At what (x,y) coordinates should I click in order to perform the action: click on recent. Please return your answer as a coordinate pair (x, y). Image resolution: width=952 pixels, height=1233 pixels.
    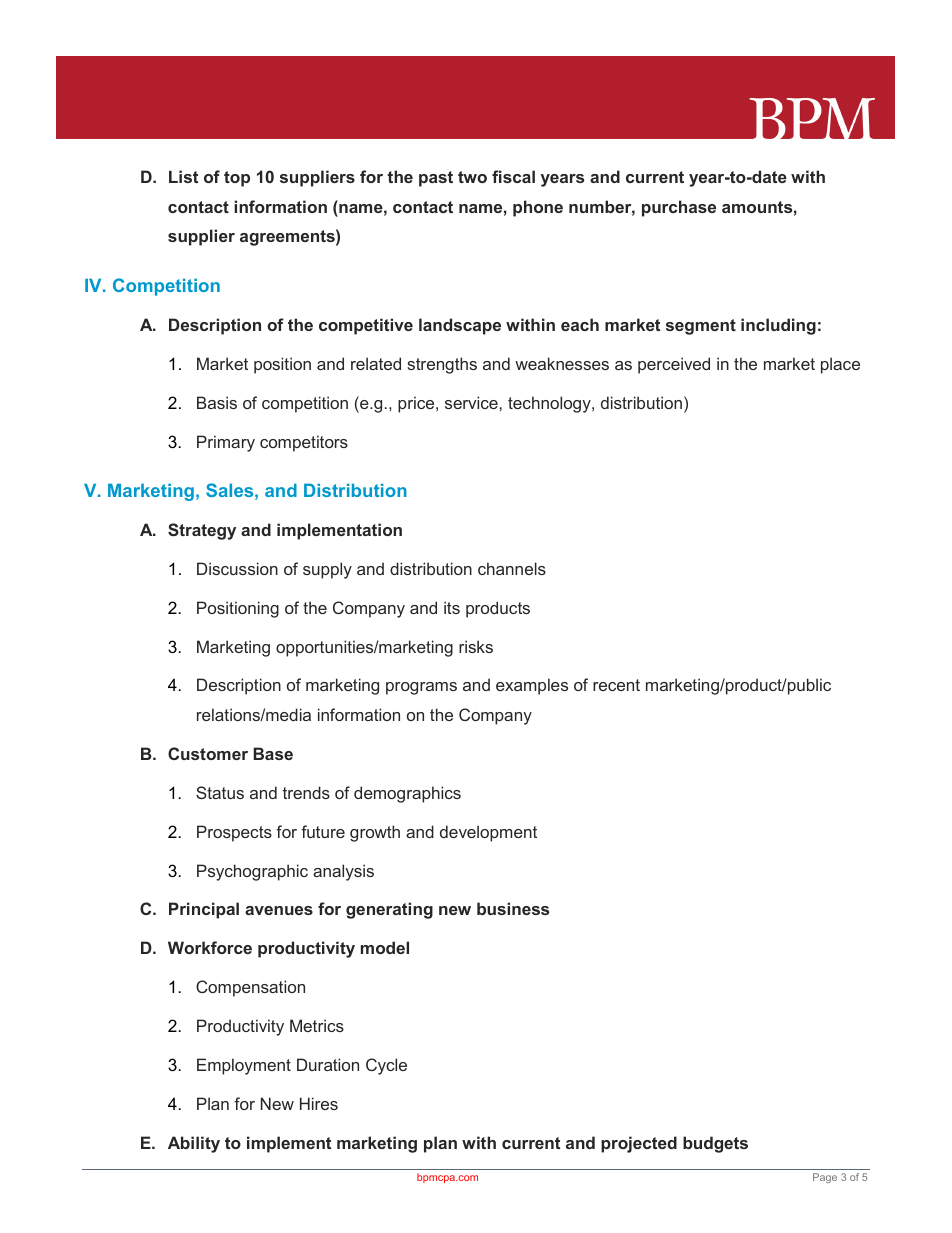
    Looking at the image, I should click on (616, 685).
